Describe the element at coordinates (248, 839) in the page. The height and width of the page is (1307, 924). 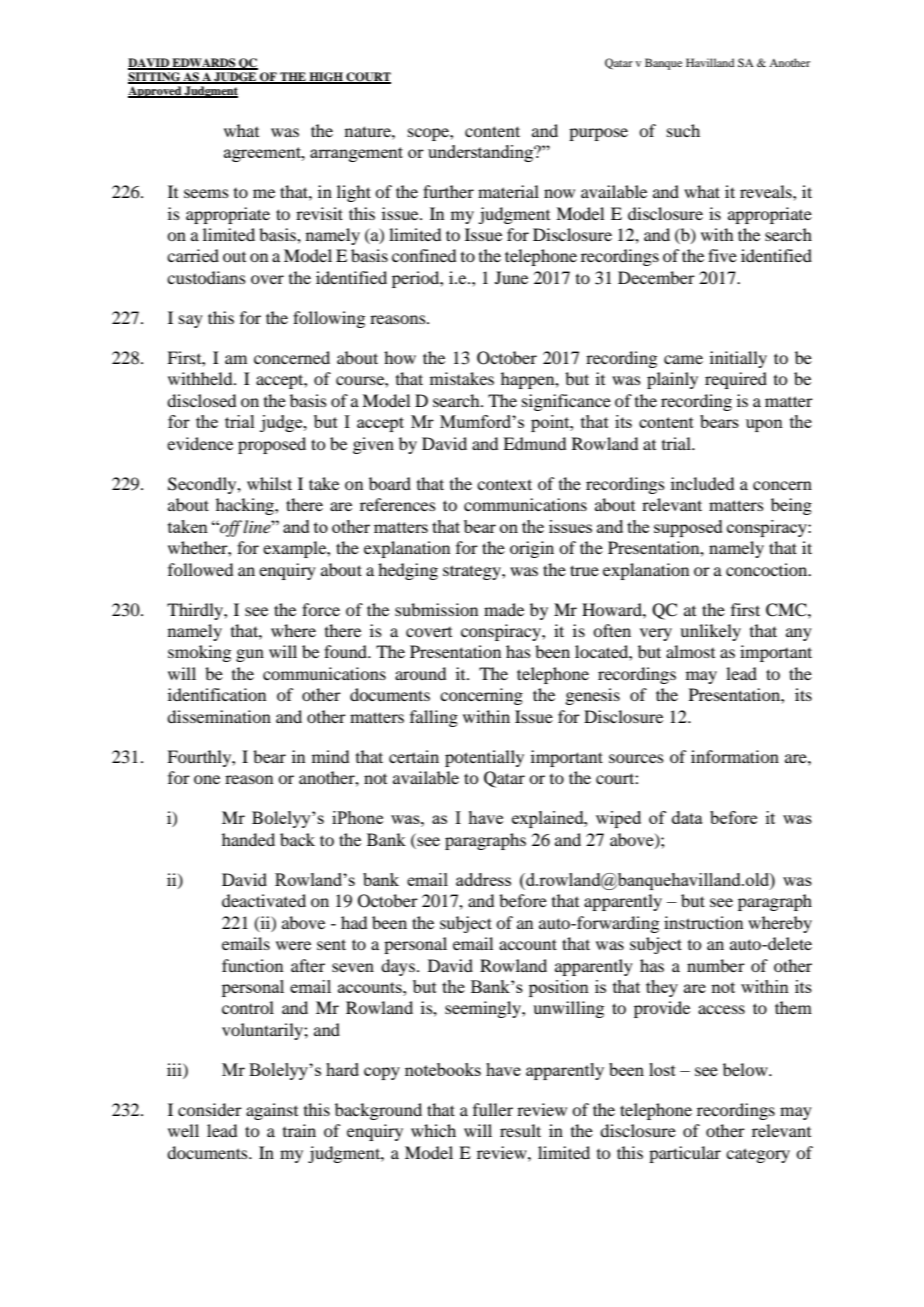
I see `handed` at that location.
